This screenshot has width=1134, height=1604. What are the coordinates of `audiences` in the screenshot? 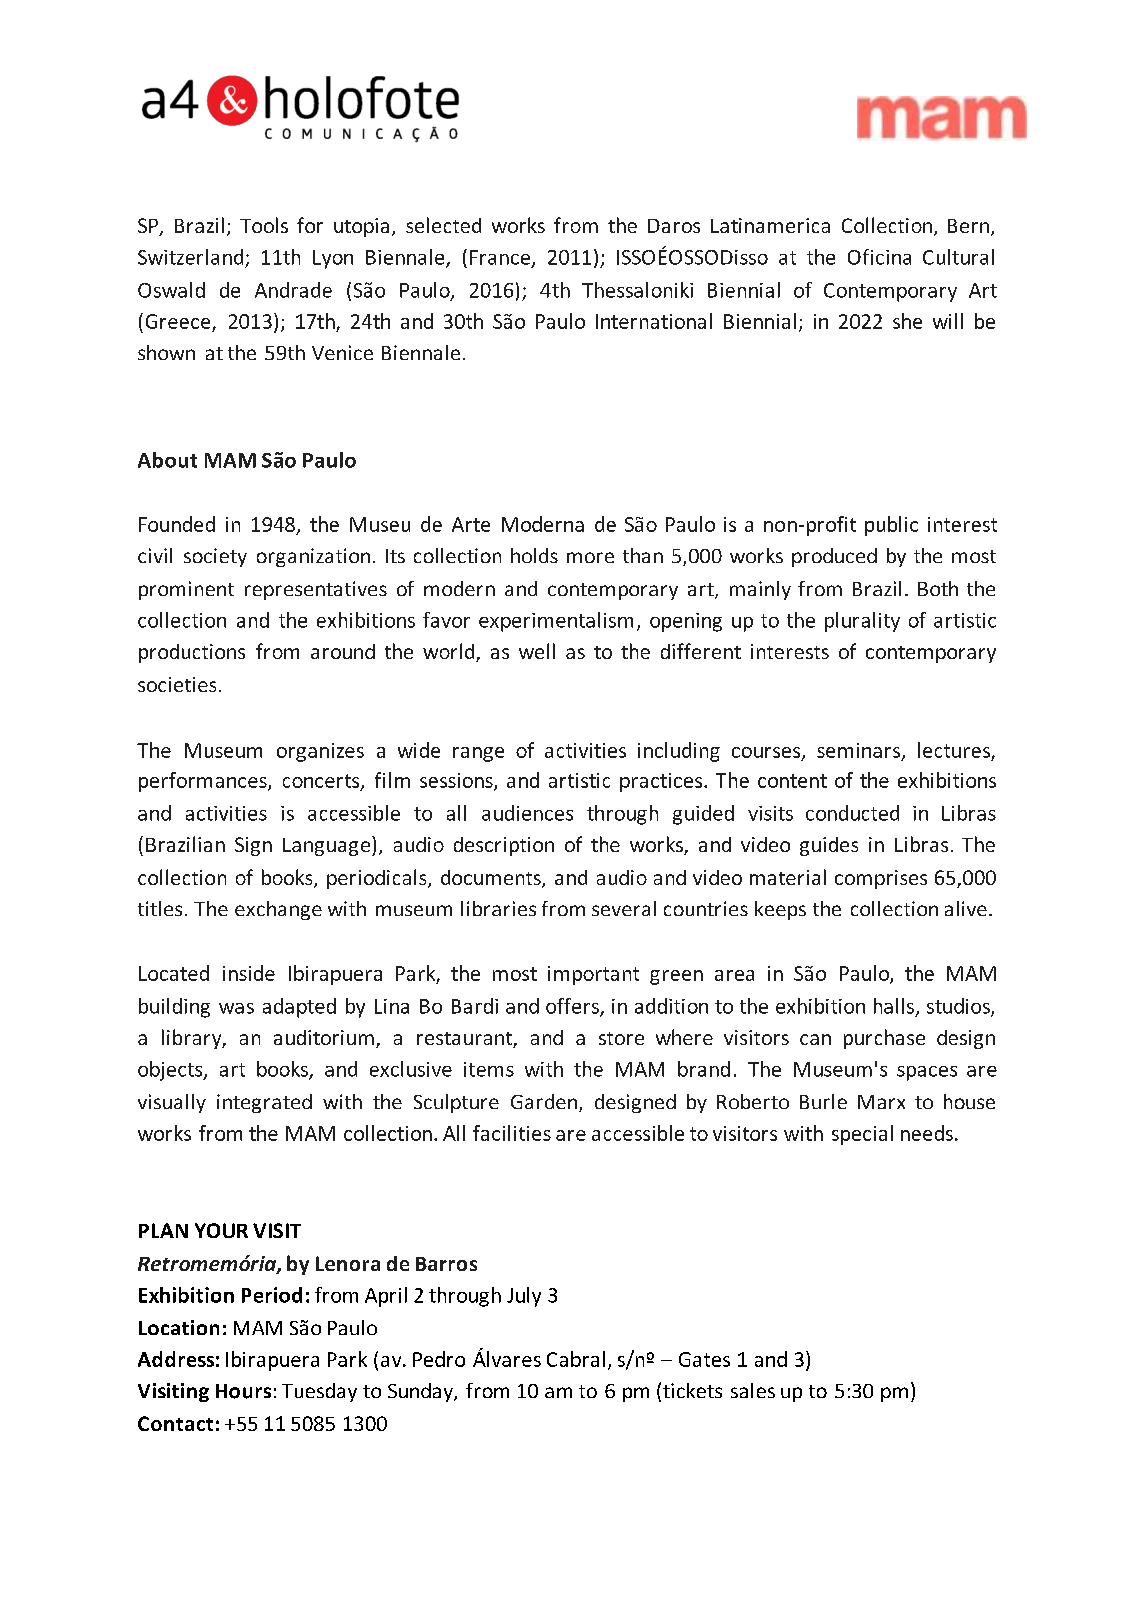 It's located at (527, 813).
